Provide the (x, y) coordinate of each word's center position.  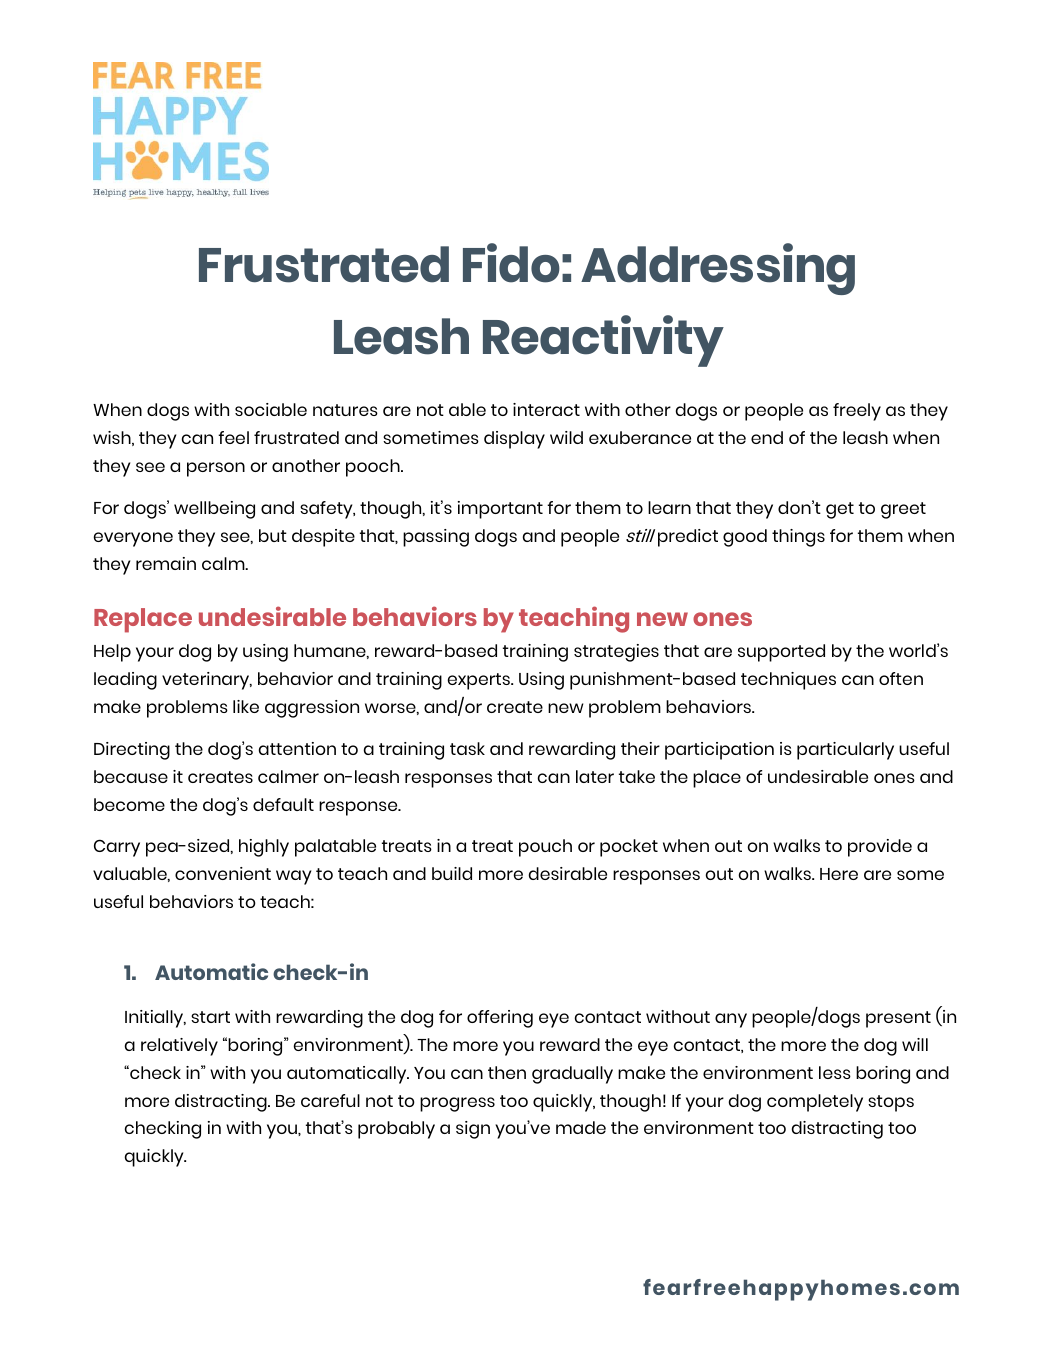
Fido (511, 263)
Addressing (718, 269)
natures (345, 410)
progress (457, 1104)
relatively (179, 1047)
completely (815, 1103)
